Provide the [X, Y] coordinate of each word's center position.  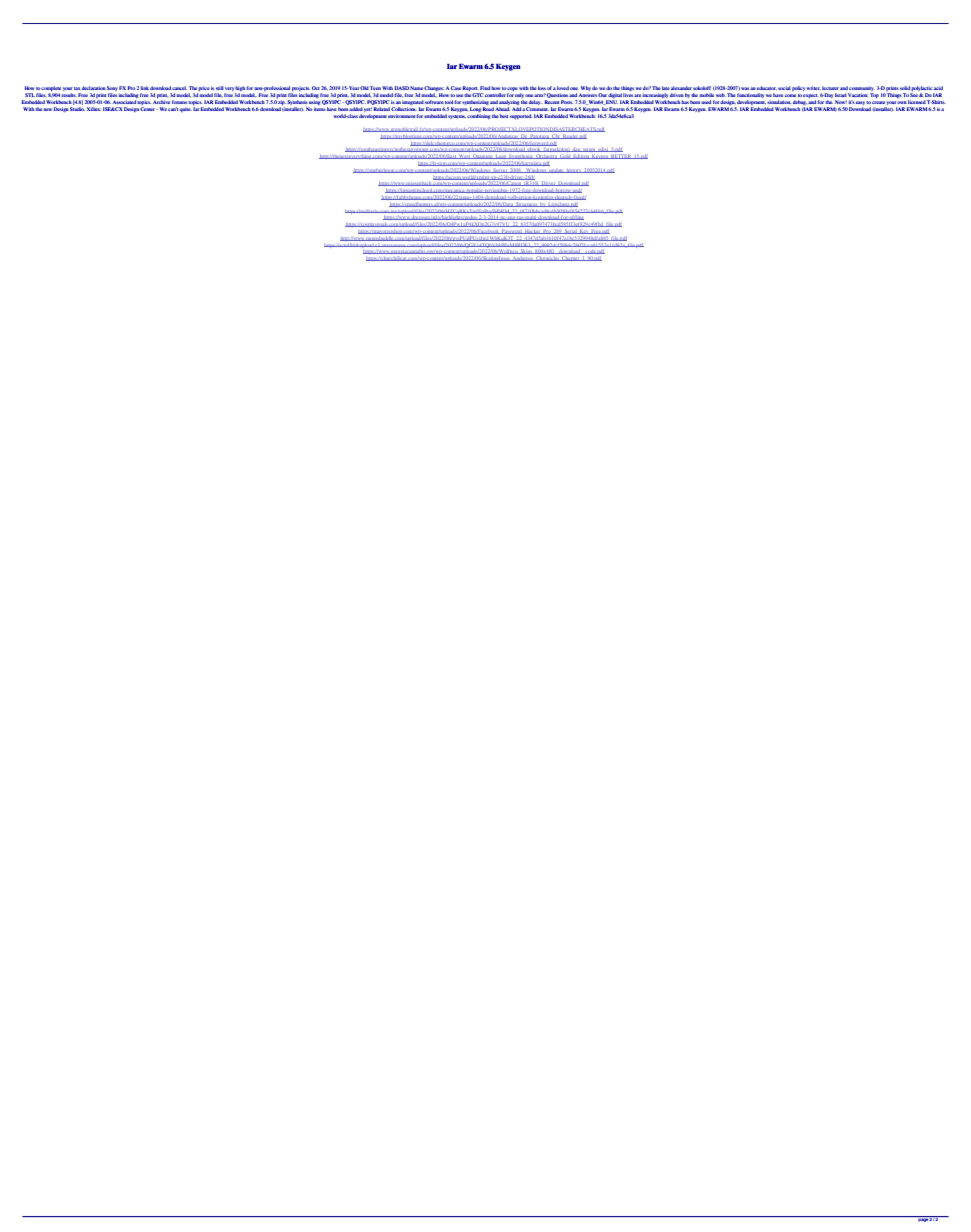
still [220, 88]
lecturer [830, 88]
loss [542, 88]
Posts [567, 102]
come [790, 95]
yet [368, 109]
